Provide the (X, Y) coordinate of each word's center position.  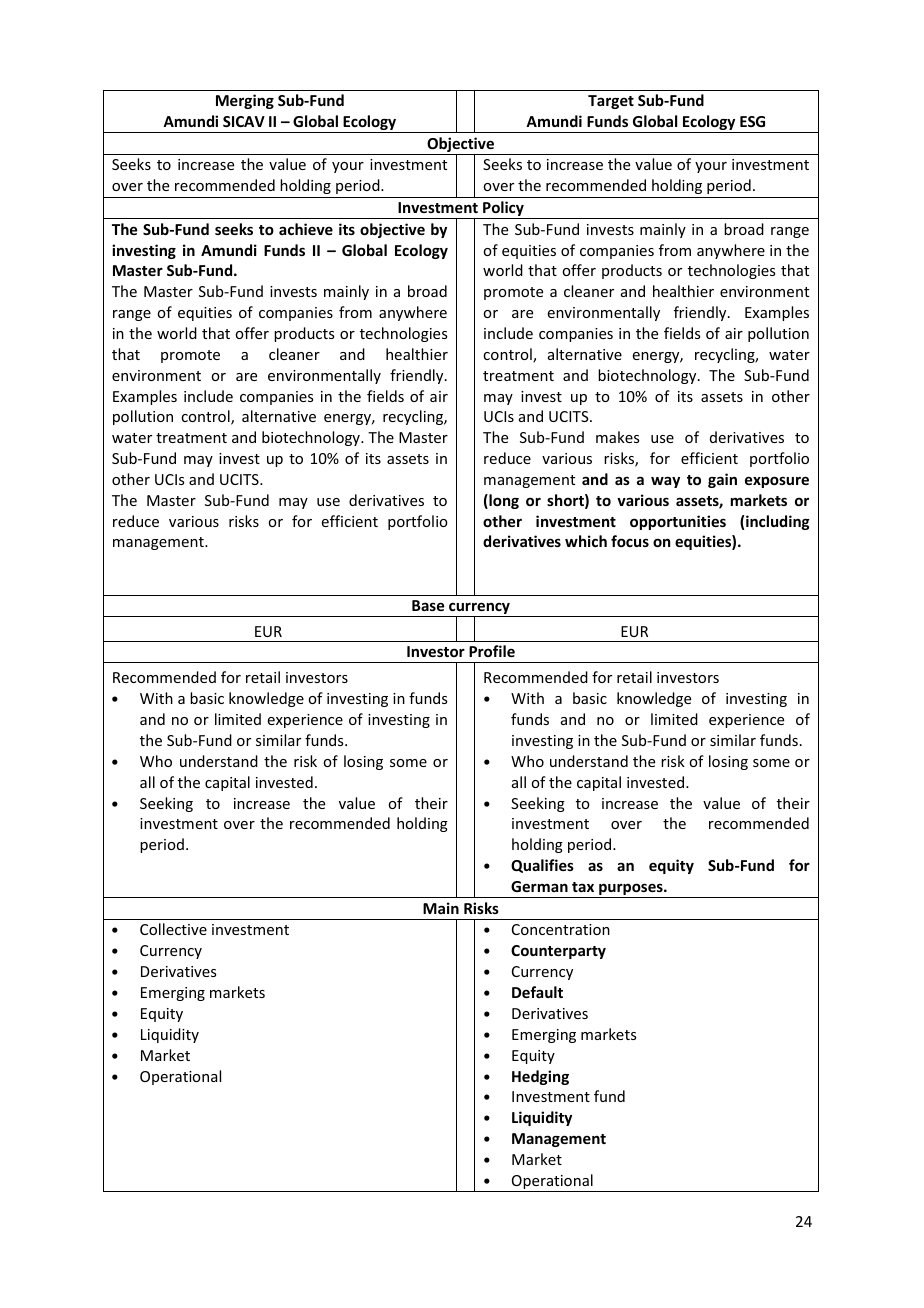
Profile (492, 651)
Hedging (540, 1077)
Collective (173, 929)
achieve (306, 229)
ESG (752, 121)
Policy (503, 210)
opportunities (678, 522)
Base (428, 605)
